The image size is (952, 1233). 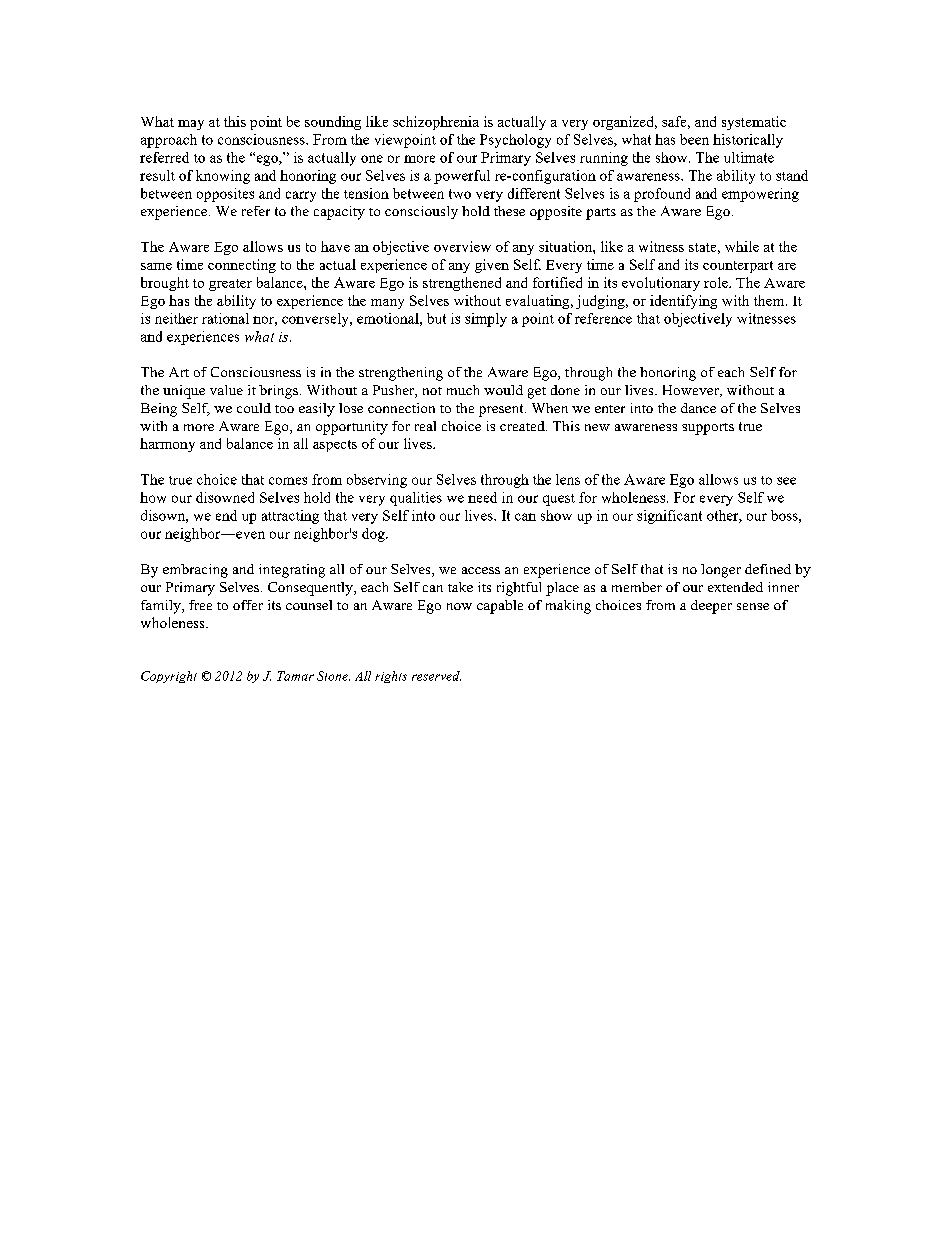 What do you see at coordinates (694, 139) in the page?
I see `been` at bounding box center [694, 139].
